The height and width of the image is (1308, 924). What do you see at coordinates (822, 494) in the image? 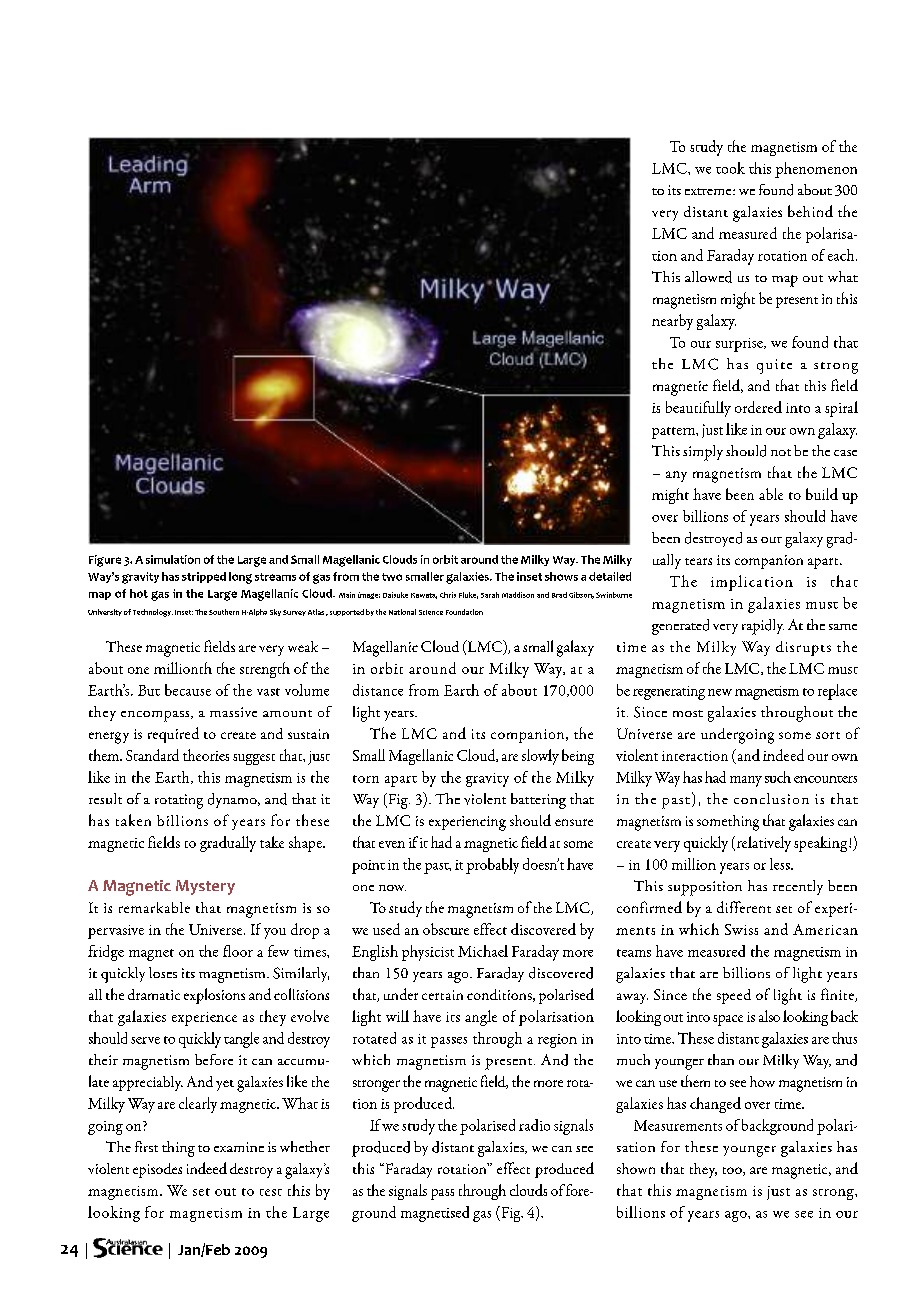
I see `build` at bounding box center [822, 494].
